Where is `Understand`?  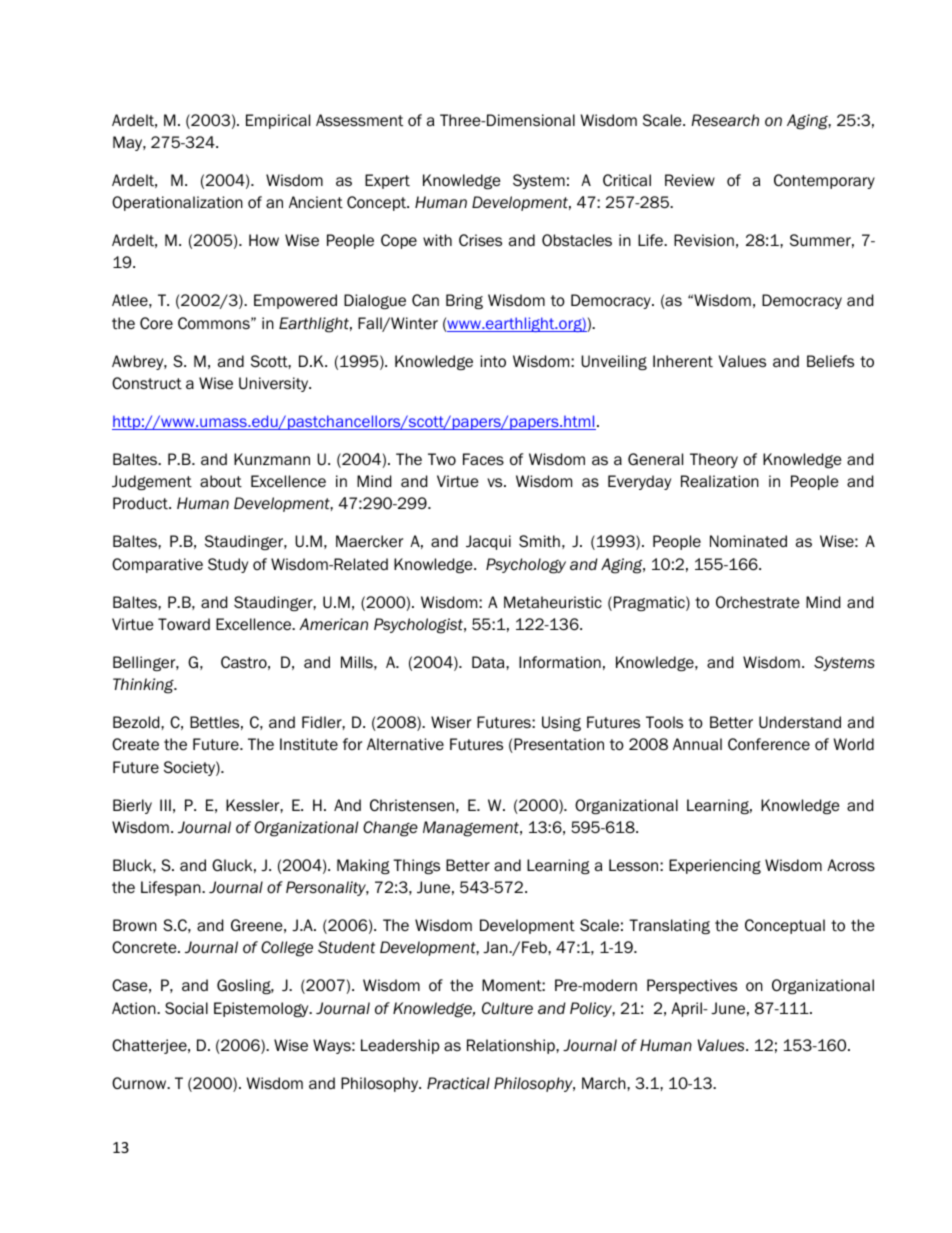 Understand is located at coordinates (800, 722).
